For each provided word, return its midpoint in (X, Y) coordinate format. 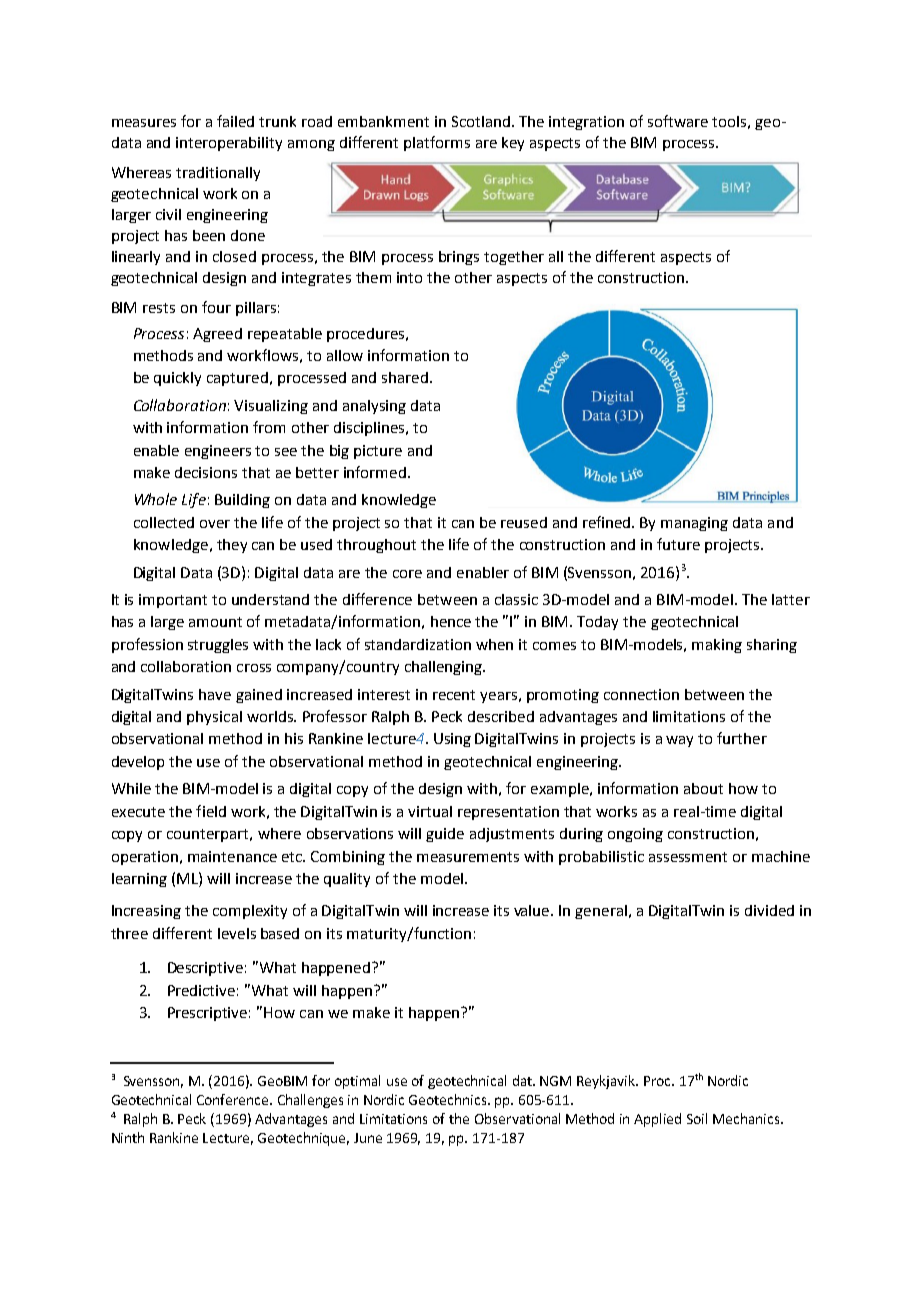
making (717, 646)
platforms (437, 143)
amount (215, 622)
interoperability (229, 144)
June (368, 1138)
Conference (234, 1099)
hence (451, 621)
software (678, 121)
